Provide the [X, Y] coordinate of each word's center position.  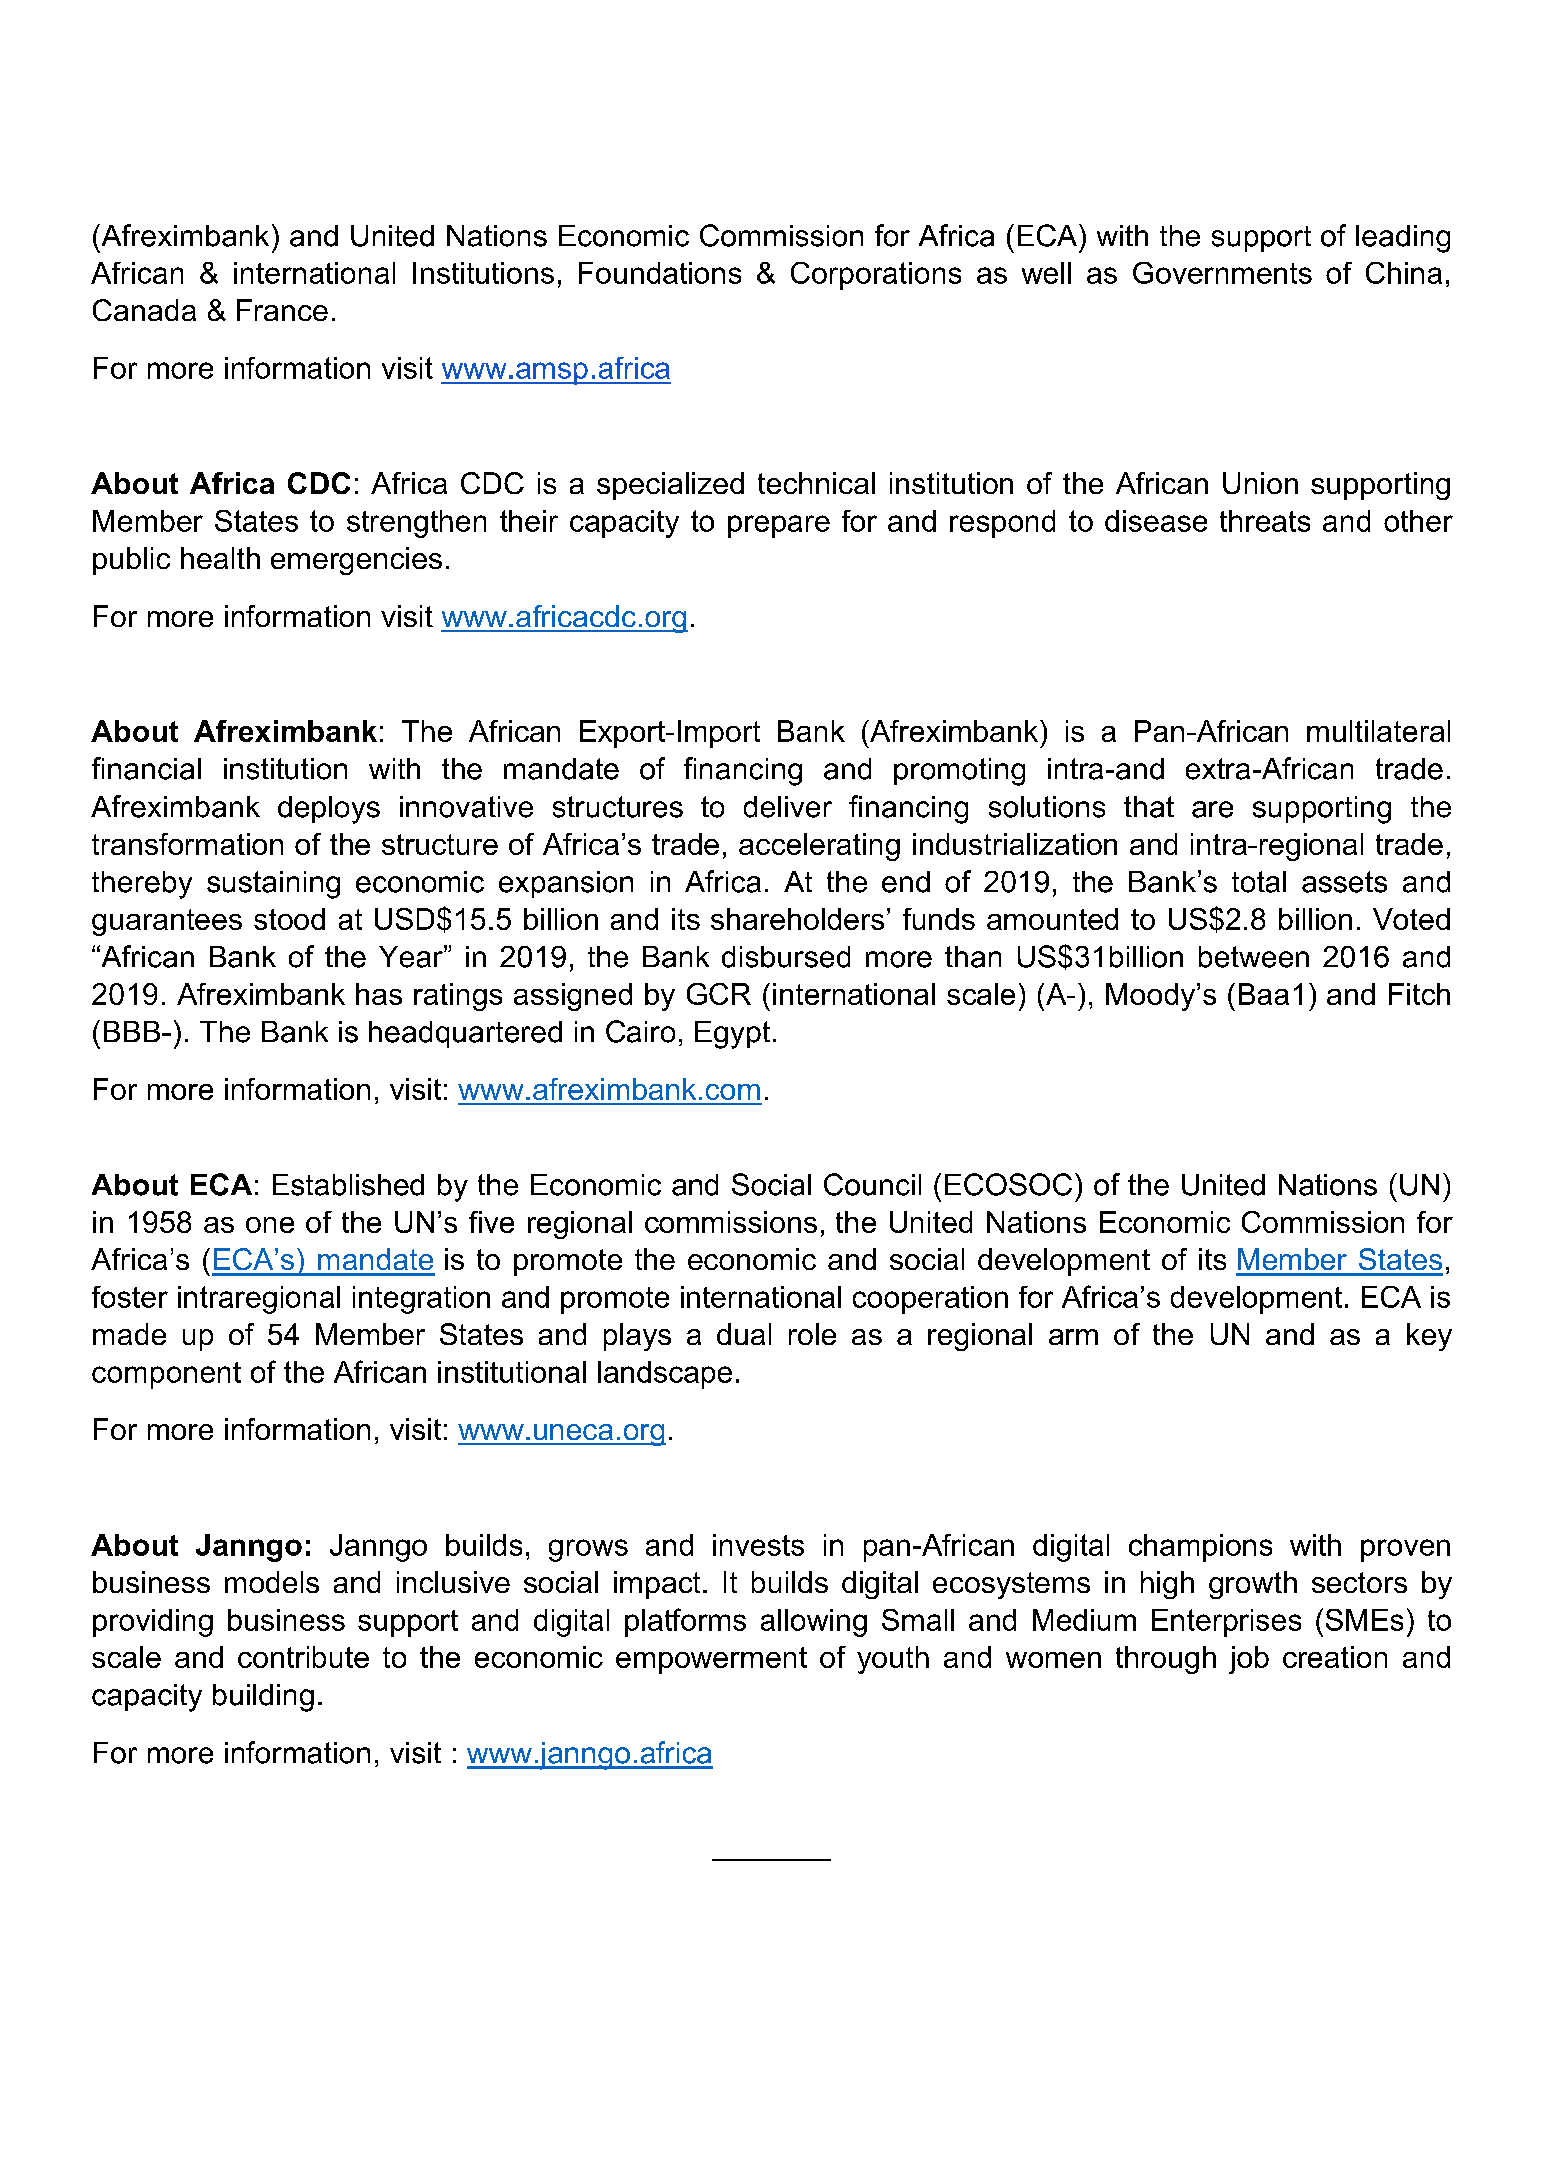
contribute [303, 1657]
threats [1265, 521]
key [1429, 1337]
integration [421, 1300]
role [812, 1334]
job [1249, 1660]
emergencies [356, 561]
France [282, 310]
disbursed [786, 957]
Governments [1222, 273]
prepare [779, 526]
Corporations [876, 276]
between [1254, 957]
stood [289, 919]
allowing [814, 1623]
